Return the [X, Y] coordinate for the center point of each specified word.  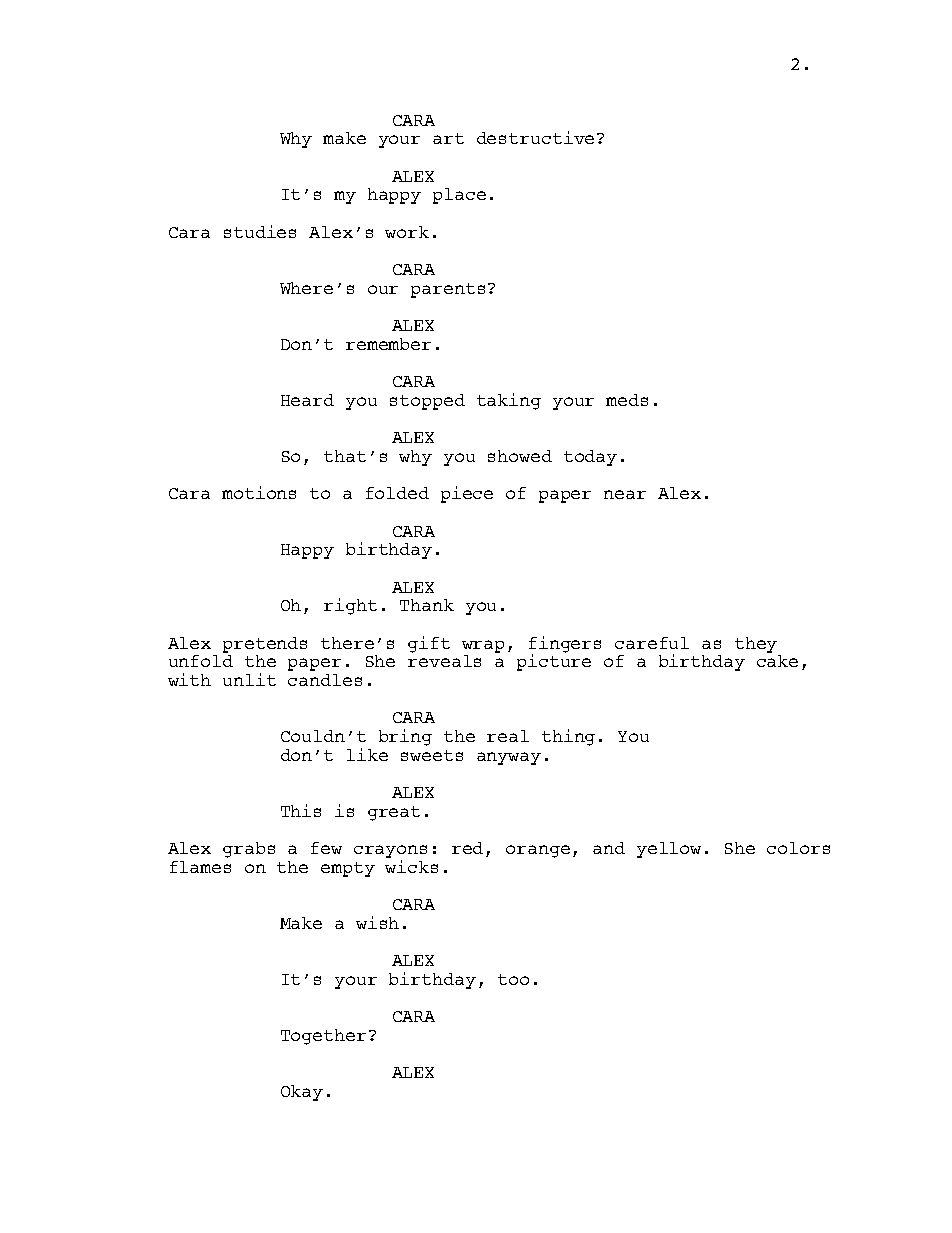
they [756, 645]
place [459, 196]
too [513, 979]
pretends [265, 645]
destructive [535, 137]
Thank [427, 605]
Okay [302, 1093]
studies [260, 231]
